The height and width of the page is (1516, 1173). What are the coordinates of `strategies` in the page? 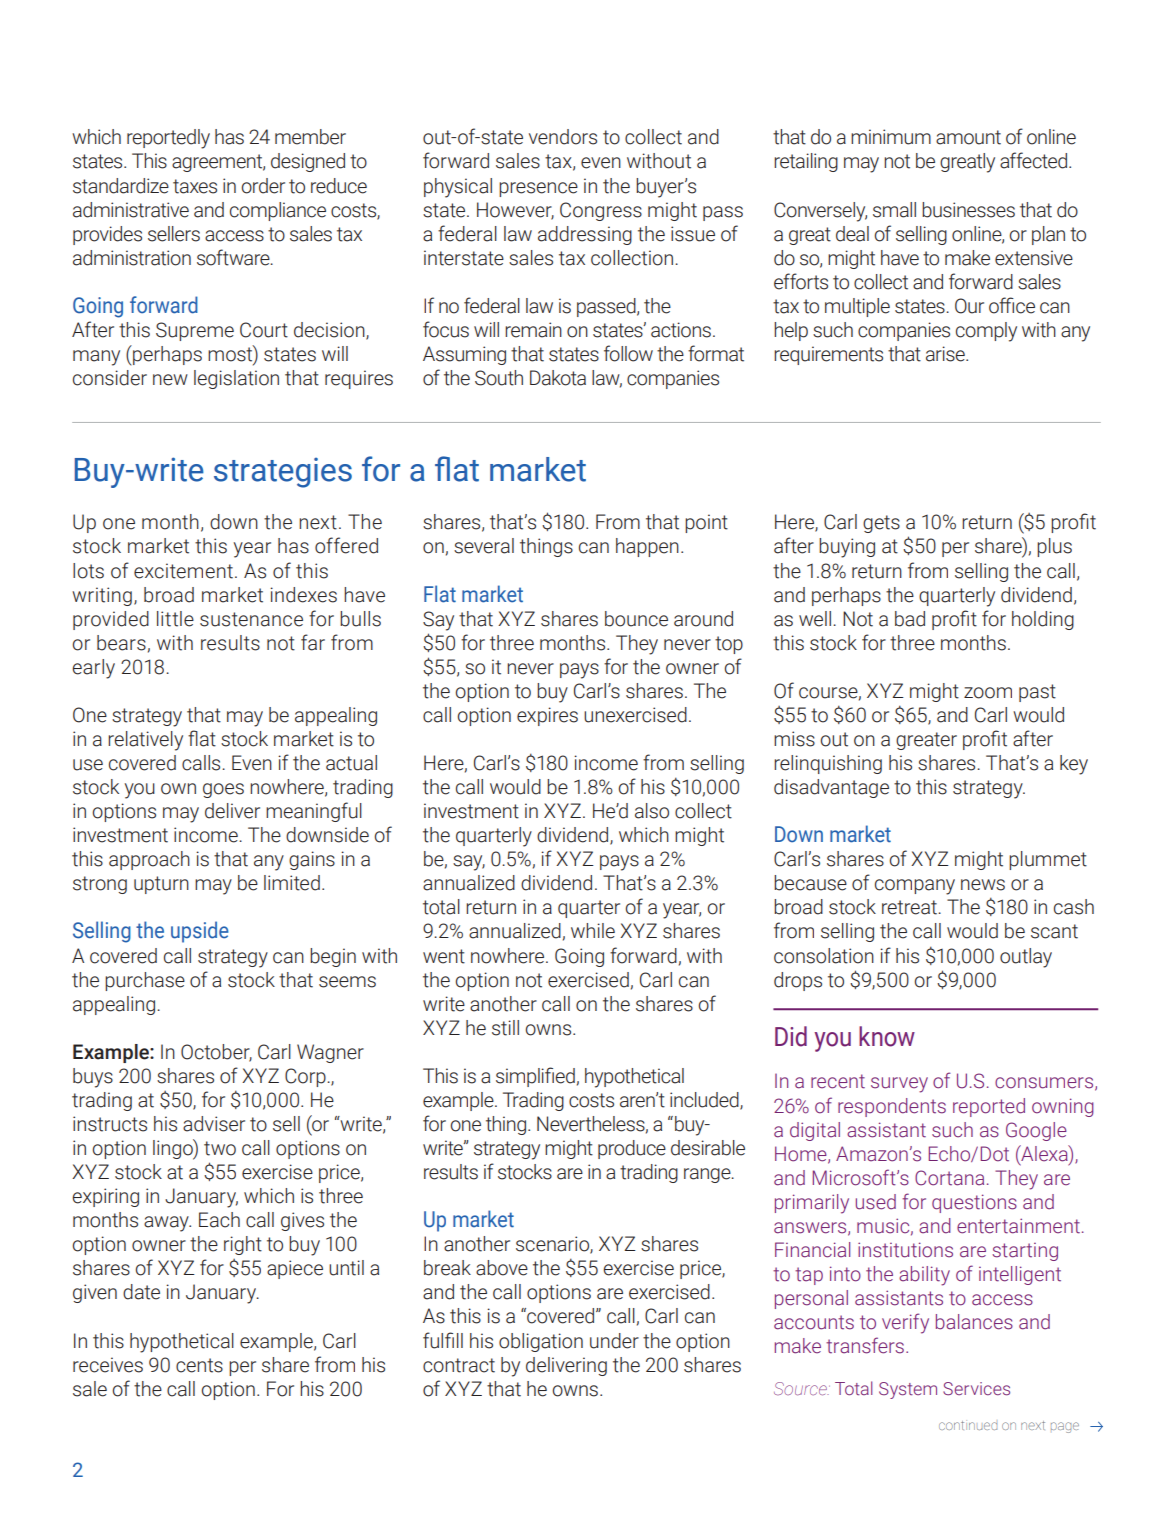 It's located at (283, 473).
